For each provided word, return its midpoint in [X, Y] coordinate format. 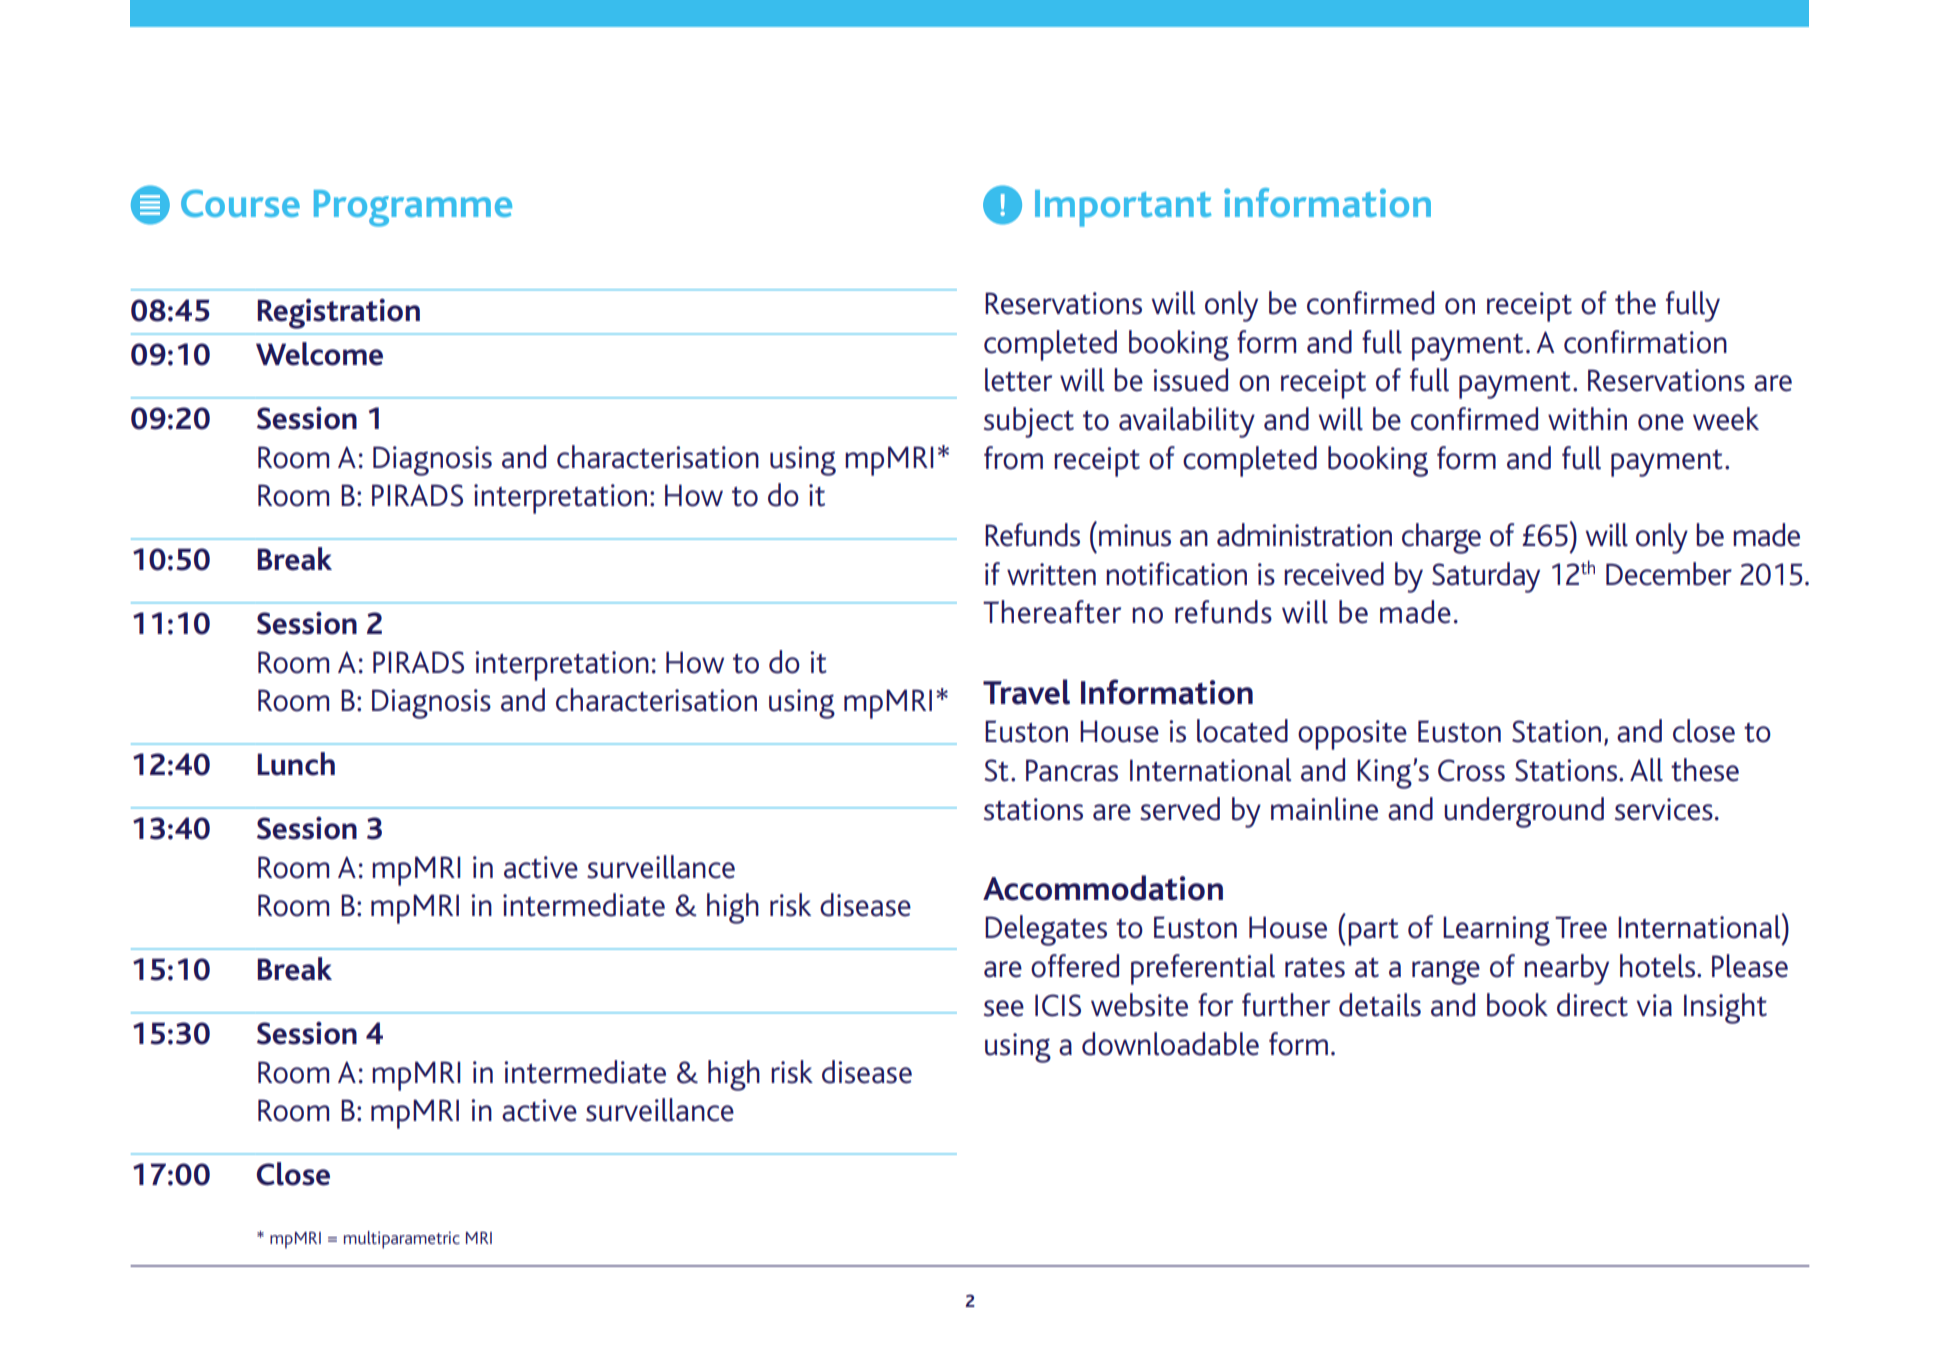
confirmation [1645, 342]
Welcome [319, 354]
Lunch [296, 764]
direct [1592, 1005]
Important [1123, 208]
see [1004, 1008]
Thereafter [1052, 612]
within [1587, 419]
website [1139, 1005]
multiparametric [402, 1240]
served [1180, 809]
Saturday [1486, 577]
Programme [413, 208]
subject [1029, 422]
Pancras [1072, 770]
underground [1524, 812]
